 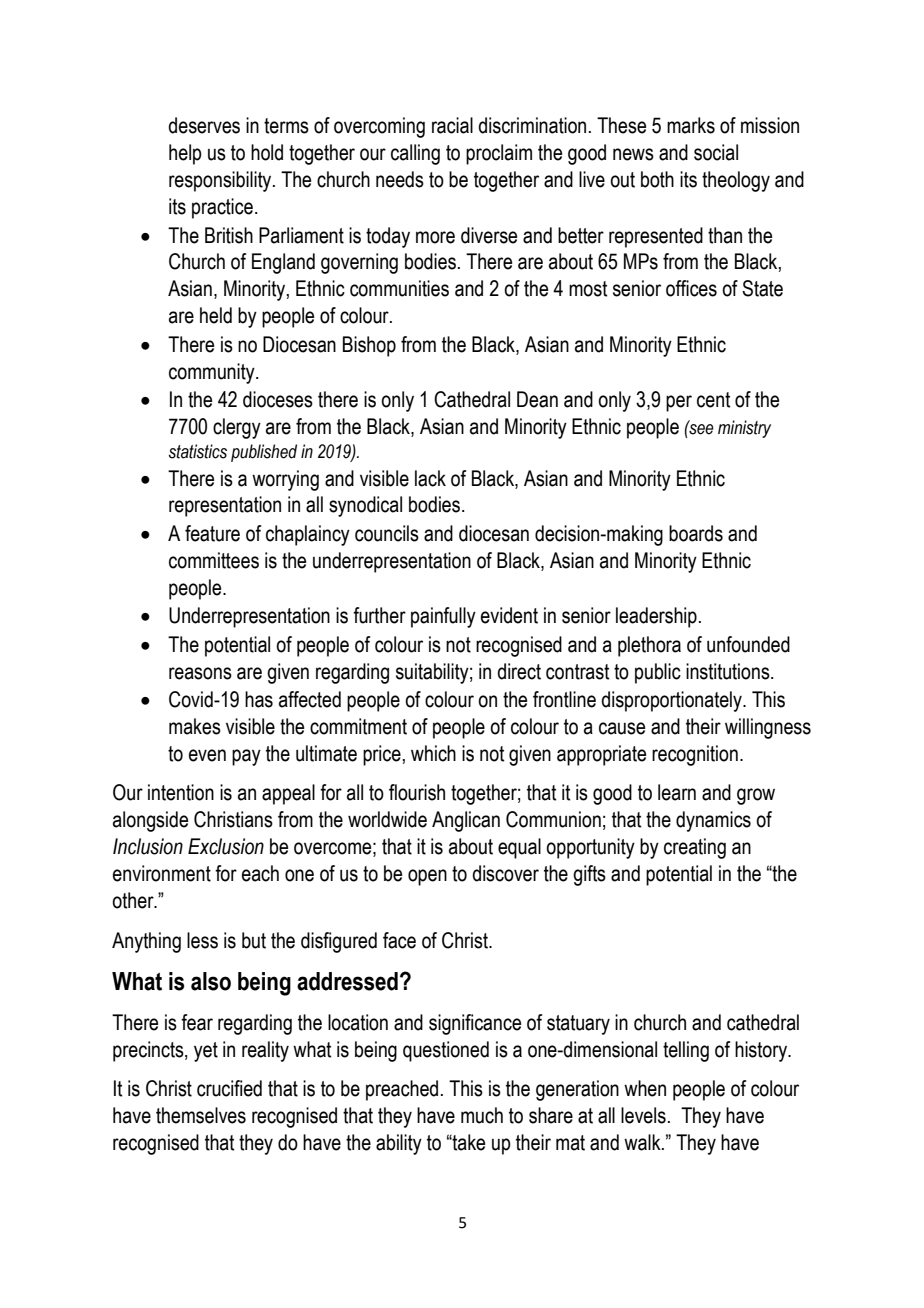 What do you see at coordinates (482, 1115) in the screenshot?
I see `much` at bounding box center [482, 1115].
